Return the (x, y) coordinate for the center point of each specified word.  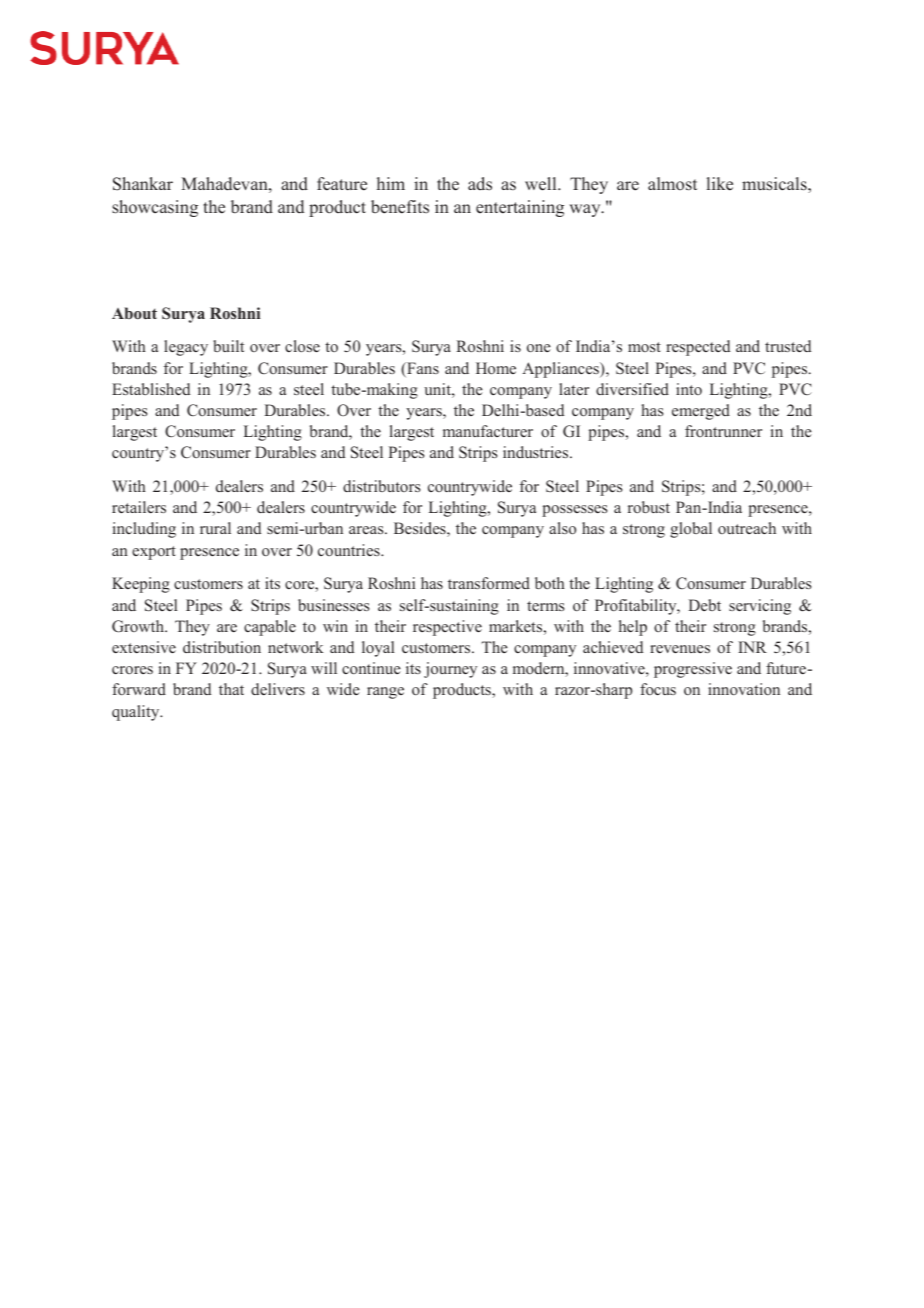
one (539, 348)
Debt (704, 605)
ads (480, 184)
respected (698, 348)
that (231, 689)
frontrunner (723, 431)
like (720, 184)
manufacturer (488, 431)
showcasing (155, 208)
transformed (489, 583)
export (154, 553)
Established (151, 389)
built (228, 346)
